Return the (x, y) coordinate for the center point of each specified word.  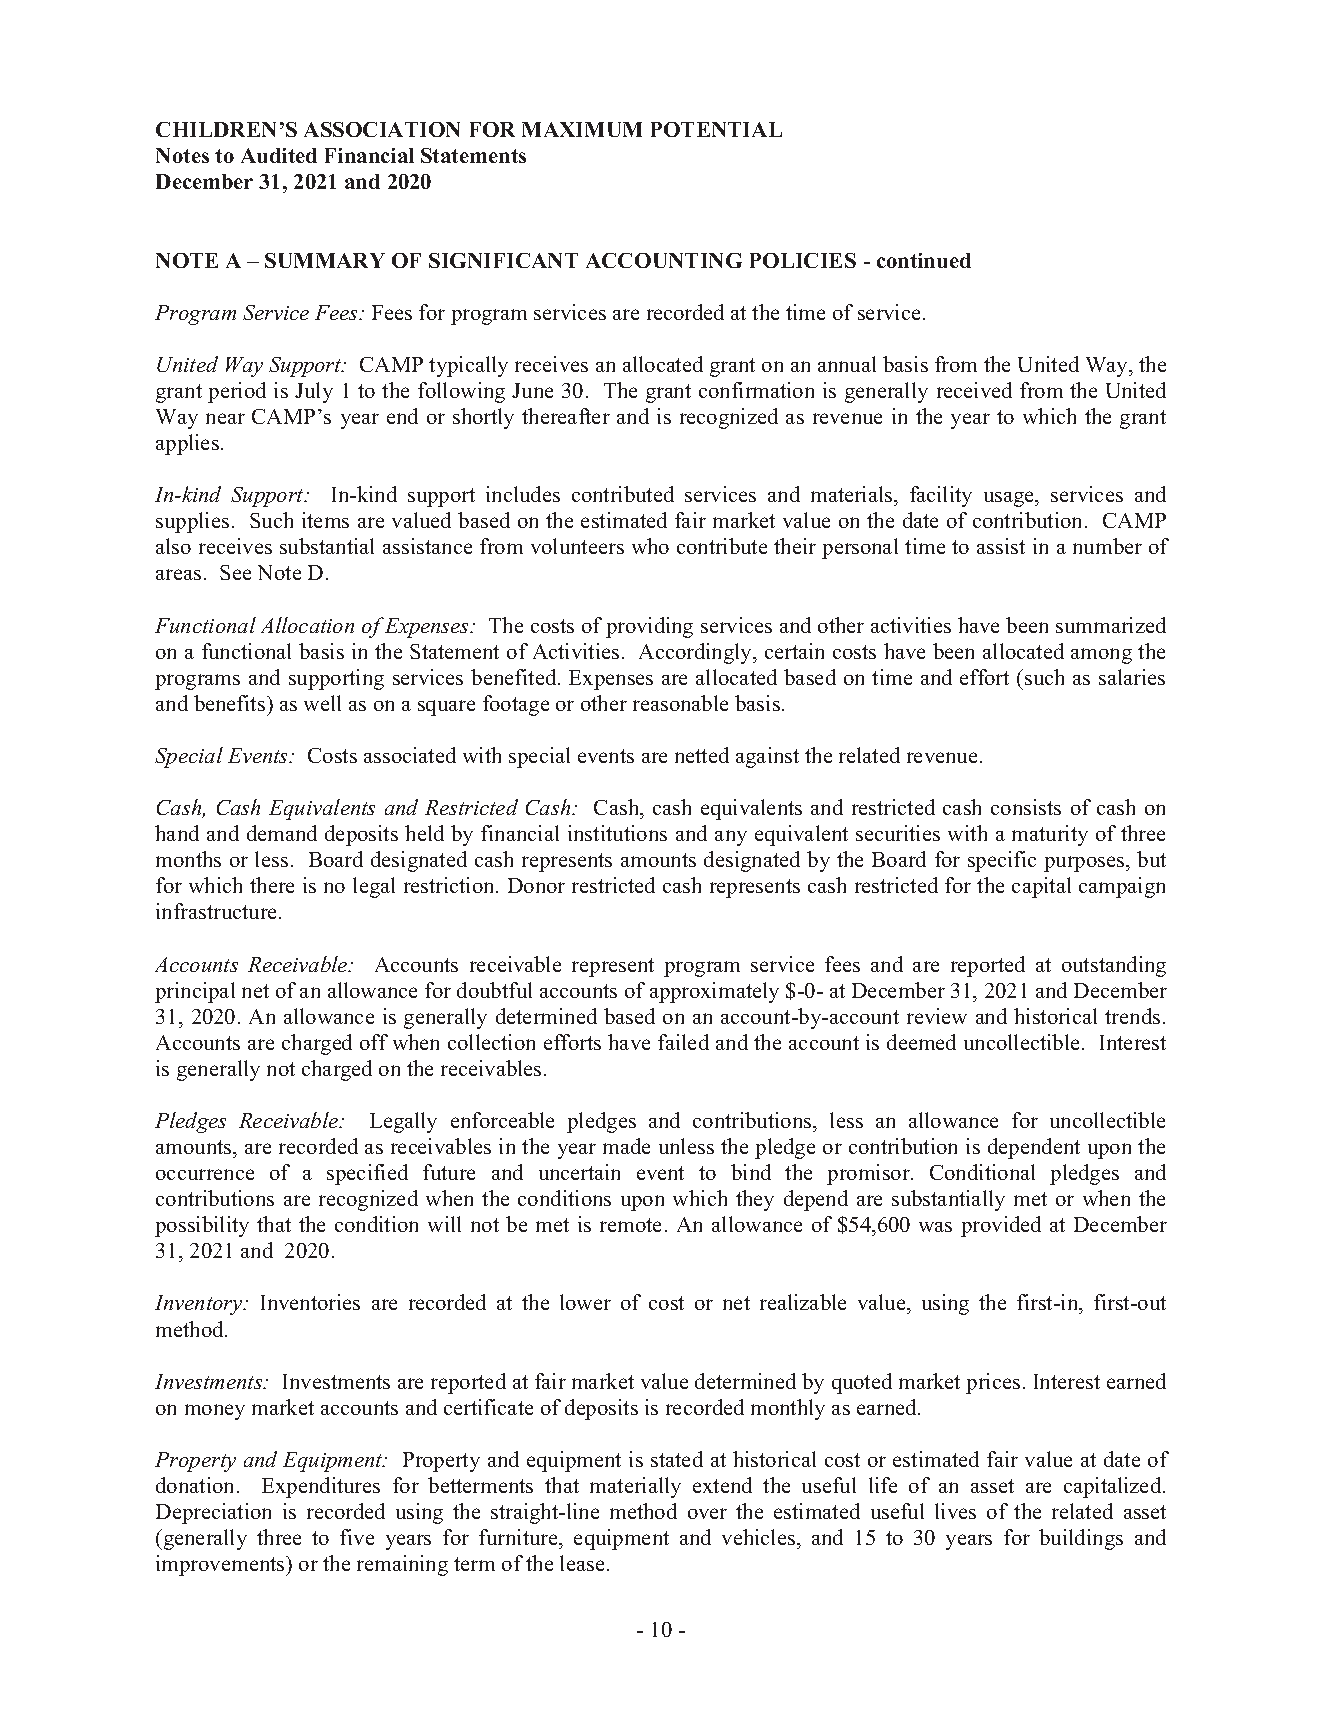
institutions (617, 833)
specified (367, 1174)
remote (630, 1225)
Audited (279, 155)
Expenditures (321, 1487)
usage (1010, 499)
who (650, 546)
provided (1001, 1226)
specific (1002, 861)
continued (924, 260)
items (325, 520)
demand (282, 833)
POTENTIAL (716, 129)
